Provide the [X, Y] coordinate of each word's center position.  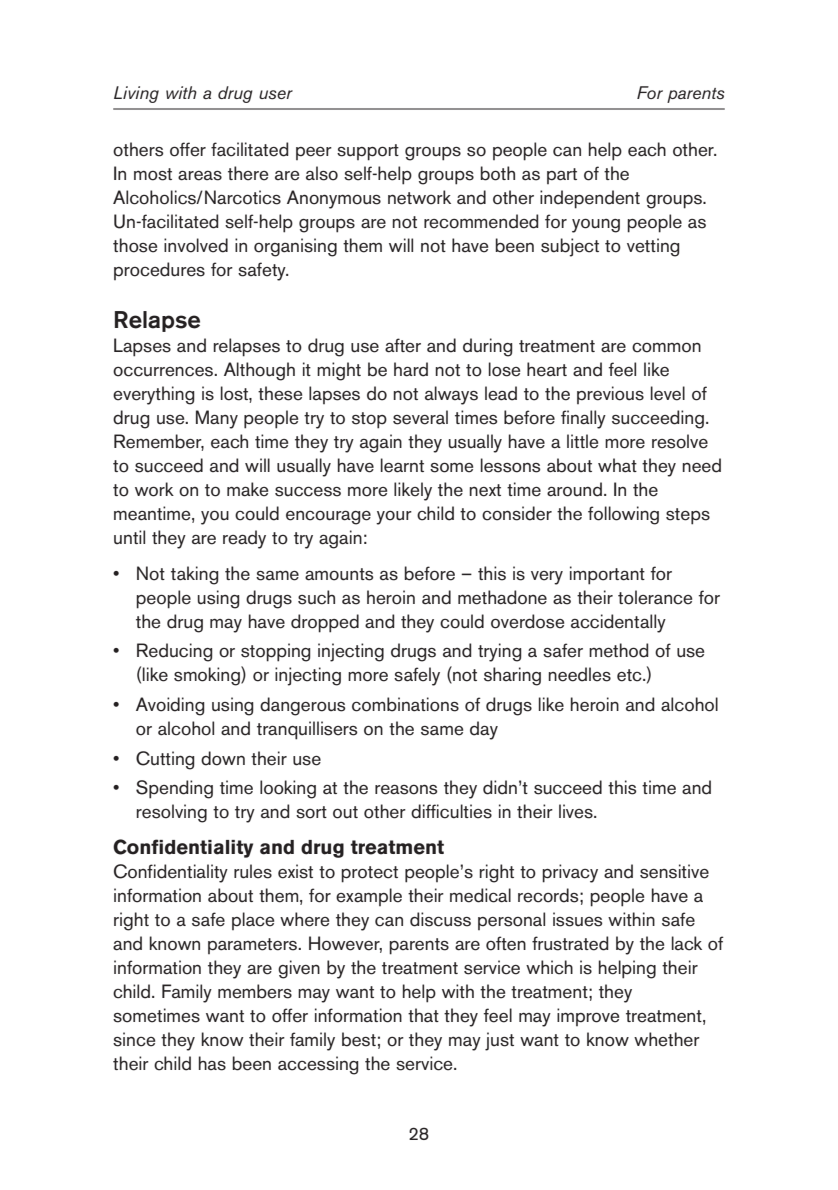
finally [583, 419]
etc [630, 675]
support [368, 152]
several [420, 417]
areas [200, 175]
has [212, 1063]
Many [217, 419]
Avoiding [170, 706]
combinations [405, 704]
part [562, 176]
